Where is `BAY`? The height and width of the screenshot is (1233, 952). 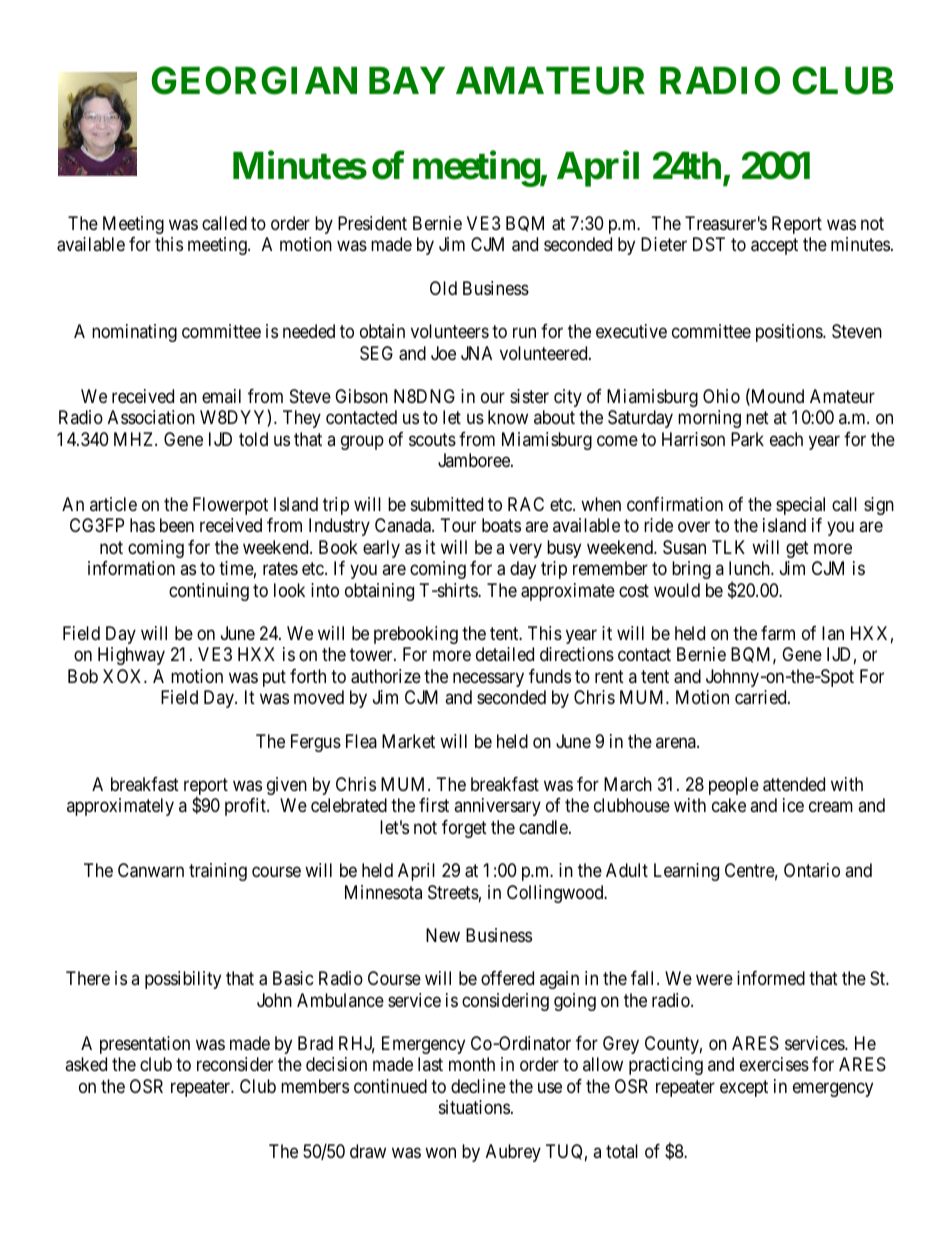
BAY is located at coordinates (407, 80).
